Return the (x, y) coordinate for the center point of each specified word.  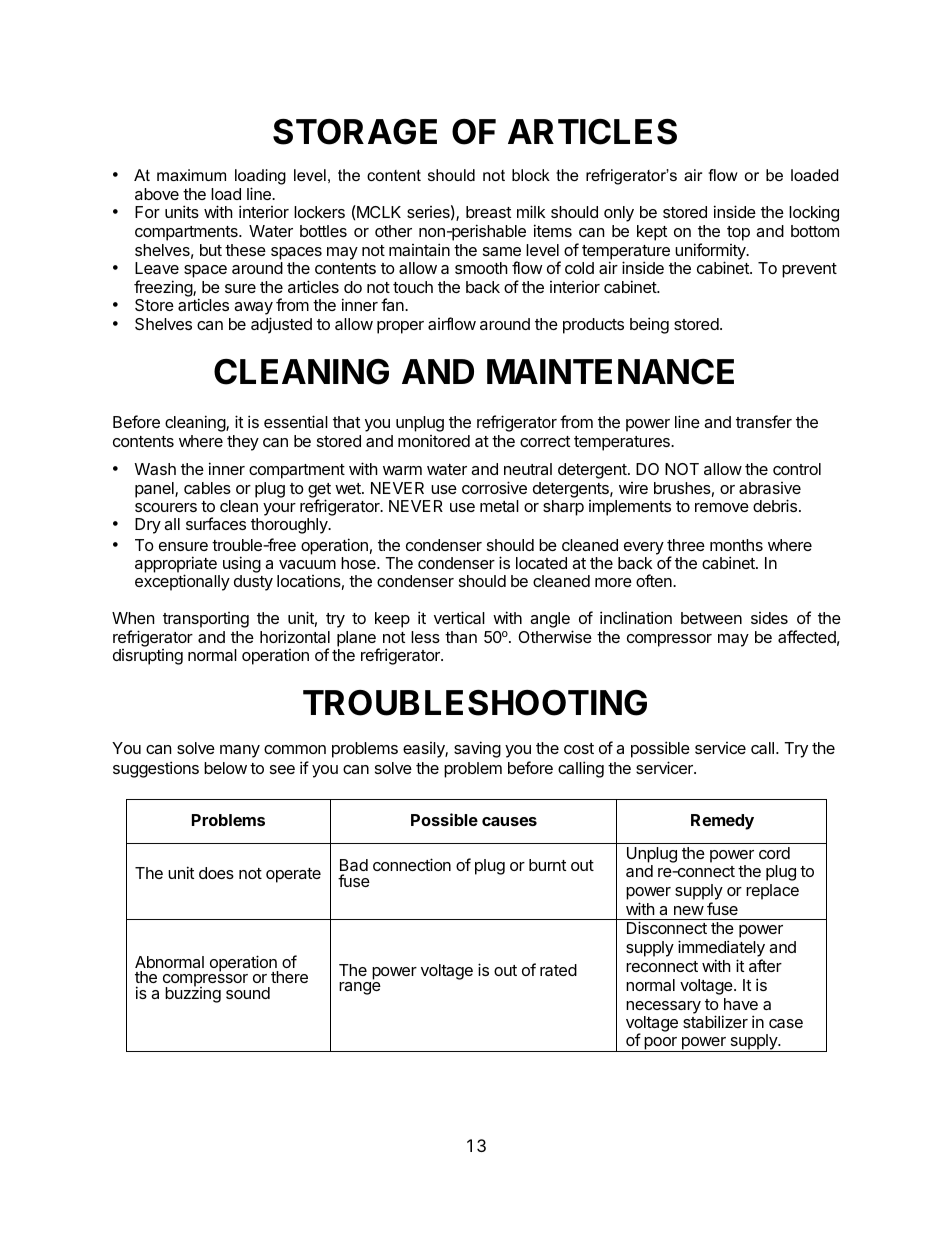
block (531, 175)
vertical (459, 617)
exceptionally (182, 582)
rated (558, 970)
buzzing (193, 994)
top (738, 233)
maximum (191, 175)
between (711, 618)
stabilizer (715, 1021)
